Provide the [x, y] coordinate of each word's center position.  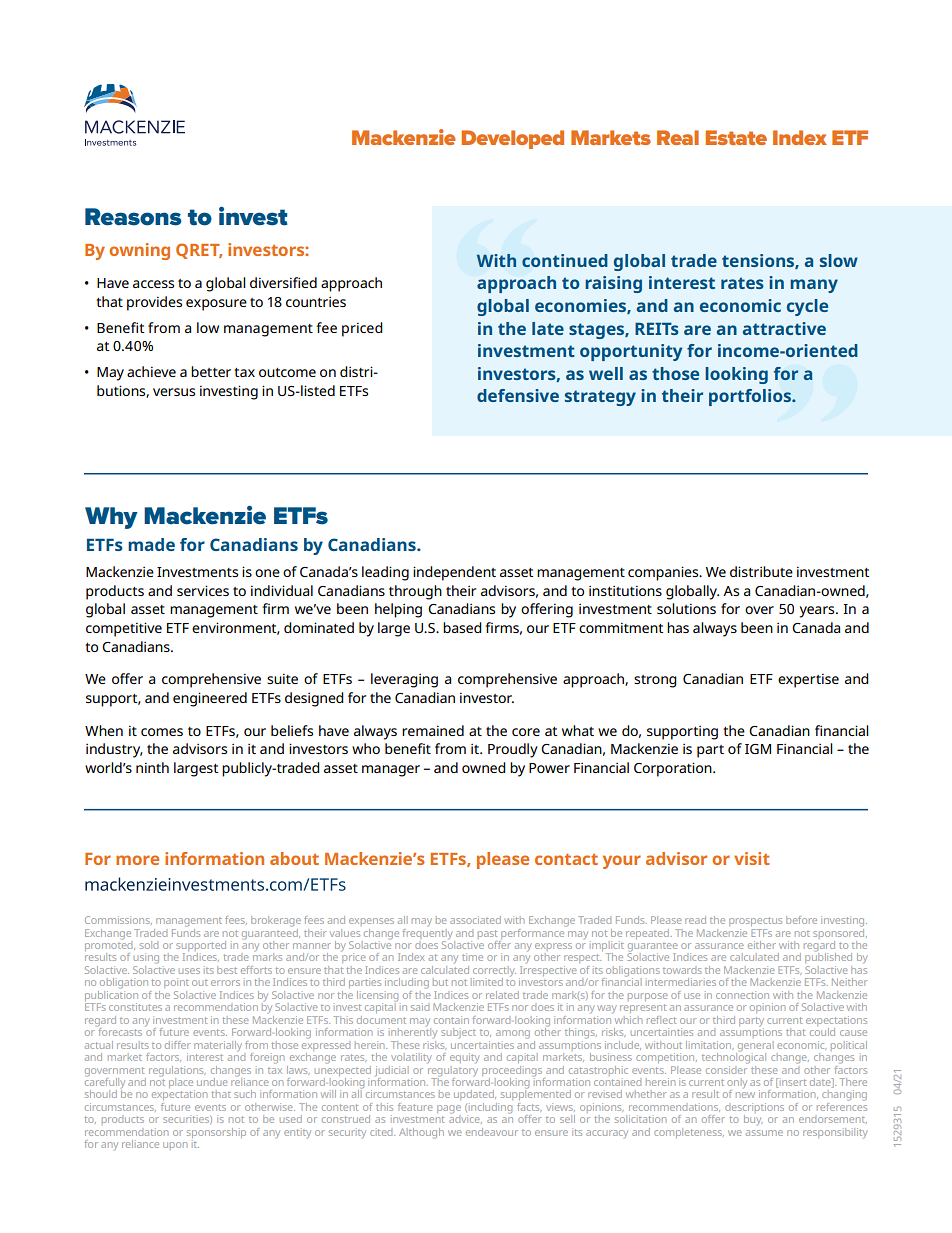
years [818, 612]
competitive [124, 629]
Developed [512, 139]
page [449, 1109]
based [462, 627]
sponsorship [216, 1134]
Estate [736, 137]
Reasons [133, 217]
